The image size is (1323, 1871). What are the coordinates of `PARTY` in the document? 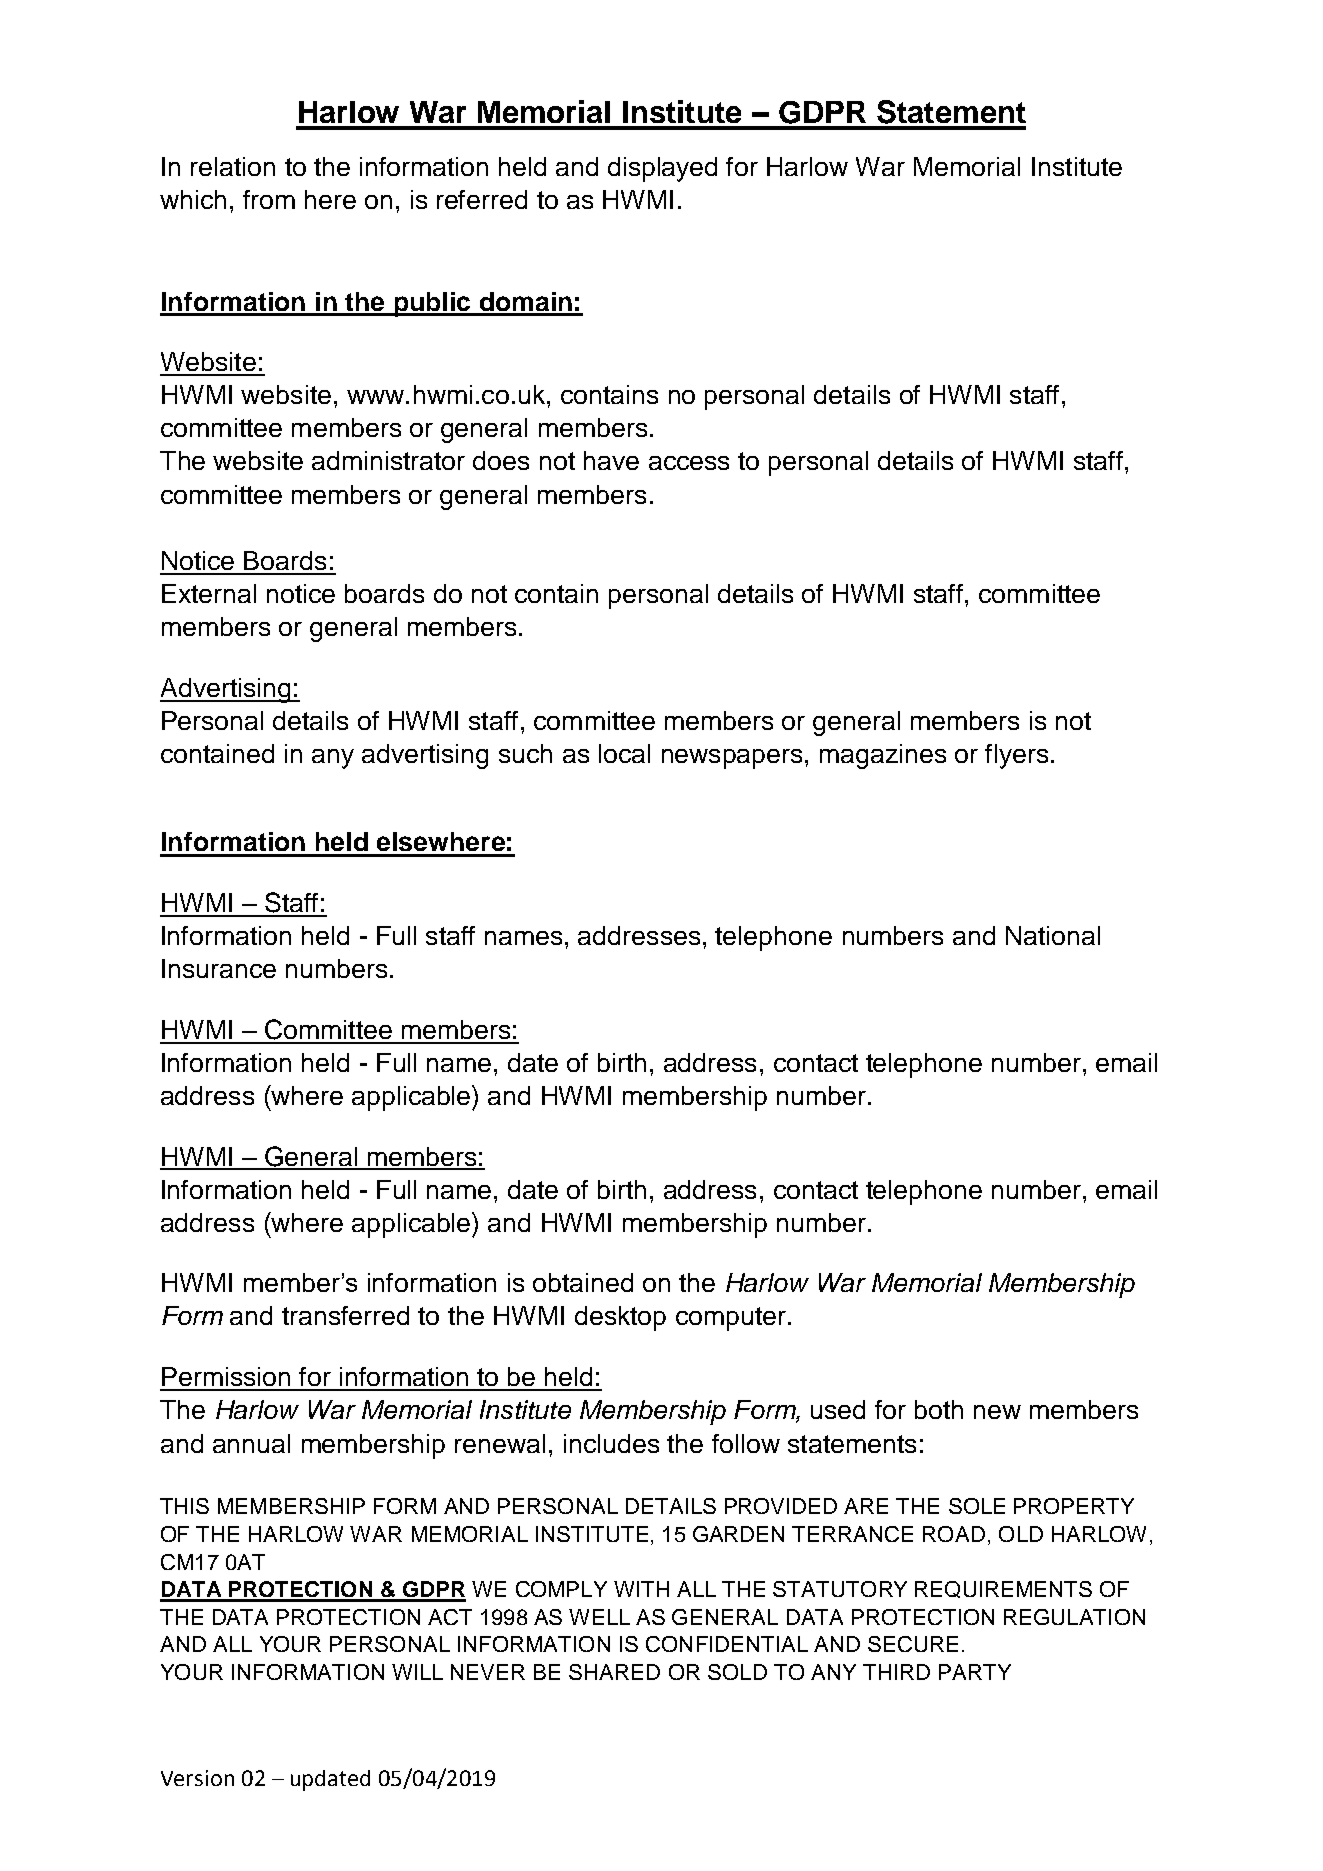 It's located at (975, 1672).
